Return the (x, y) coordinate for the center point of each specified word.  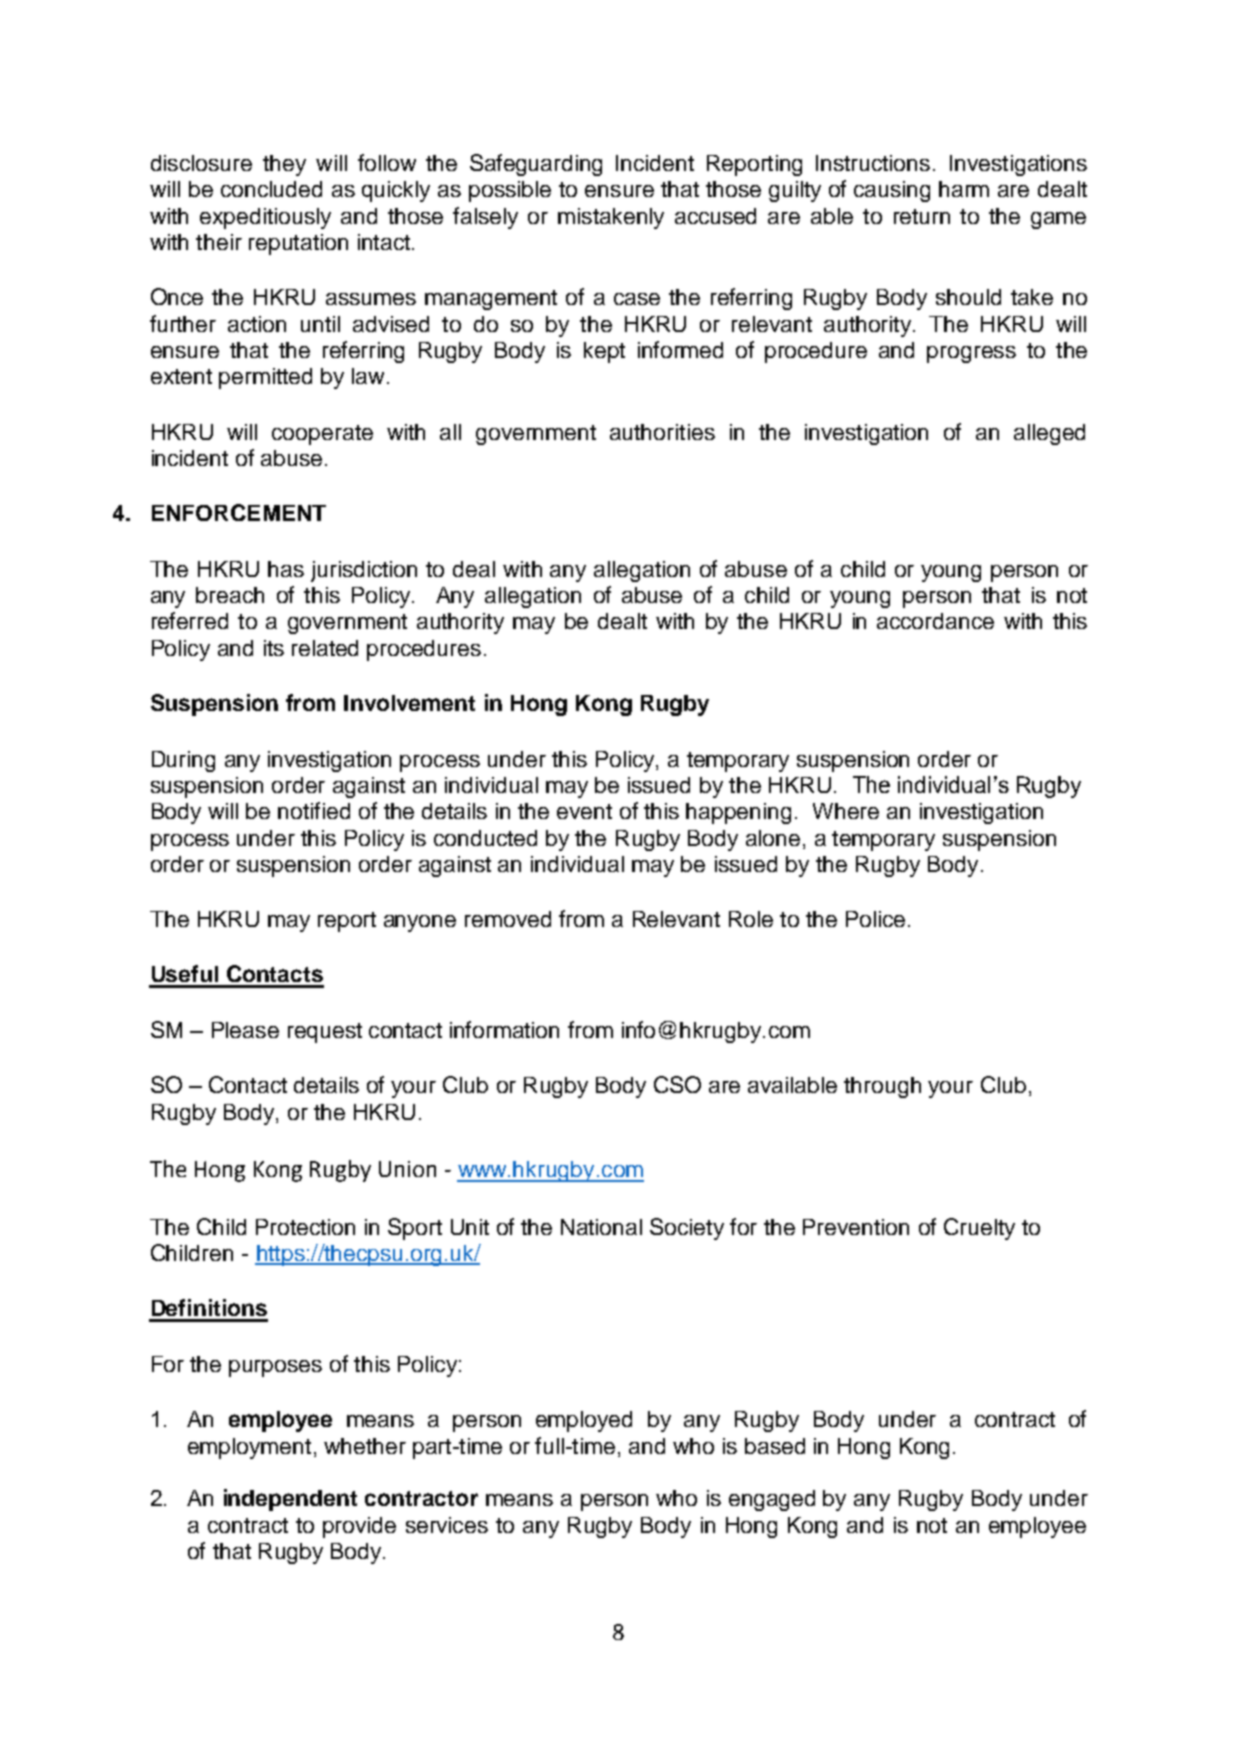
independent (290, 1500)
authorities (662, 432)
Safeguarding (536, 165)
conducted (485, 838)
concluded (271, 189)
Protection (305, 1227)
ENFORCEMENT (239, 512)
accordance (935, 621)
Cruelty (979, 1229)
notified (314, 810)
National (601, 1227)
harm (964, 189)
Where (846, 811)
